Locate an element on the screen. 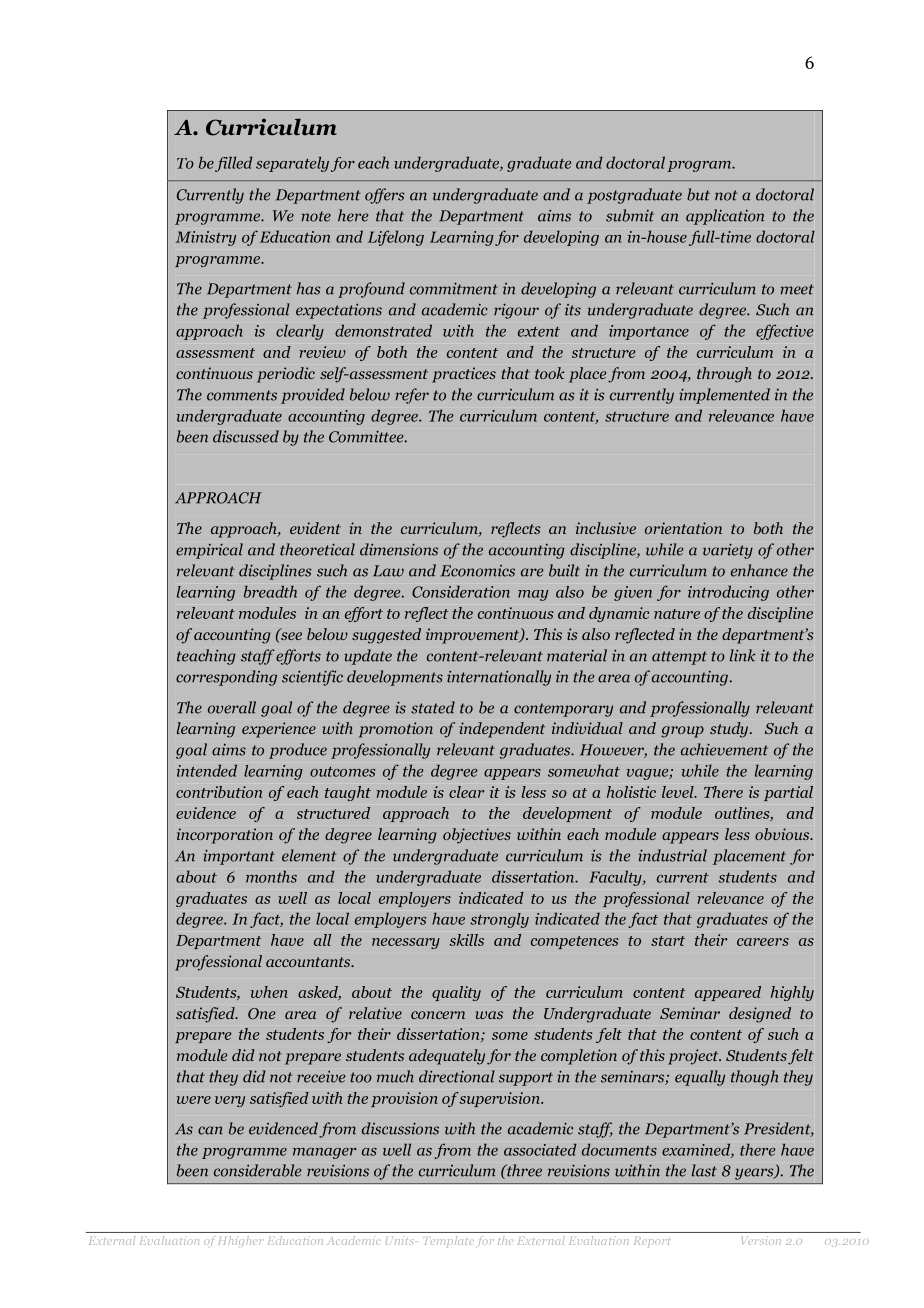 This screenshot has height=1308, width=924. study is located at coordinates (730, 730).
